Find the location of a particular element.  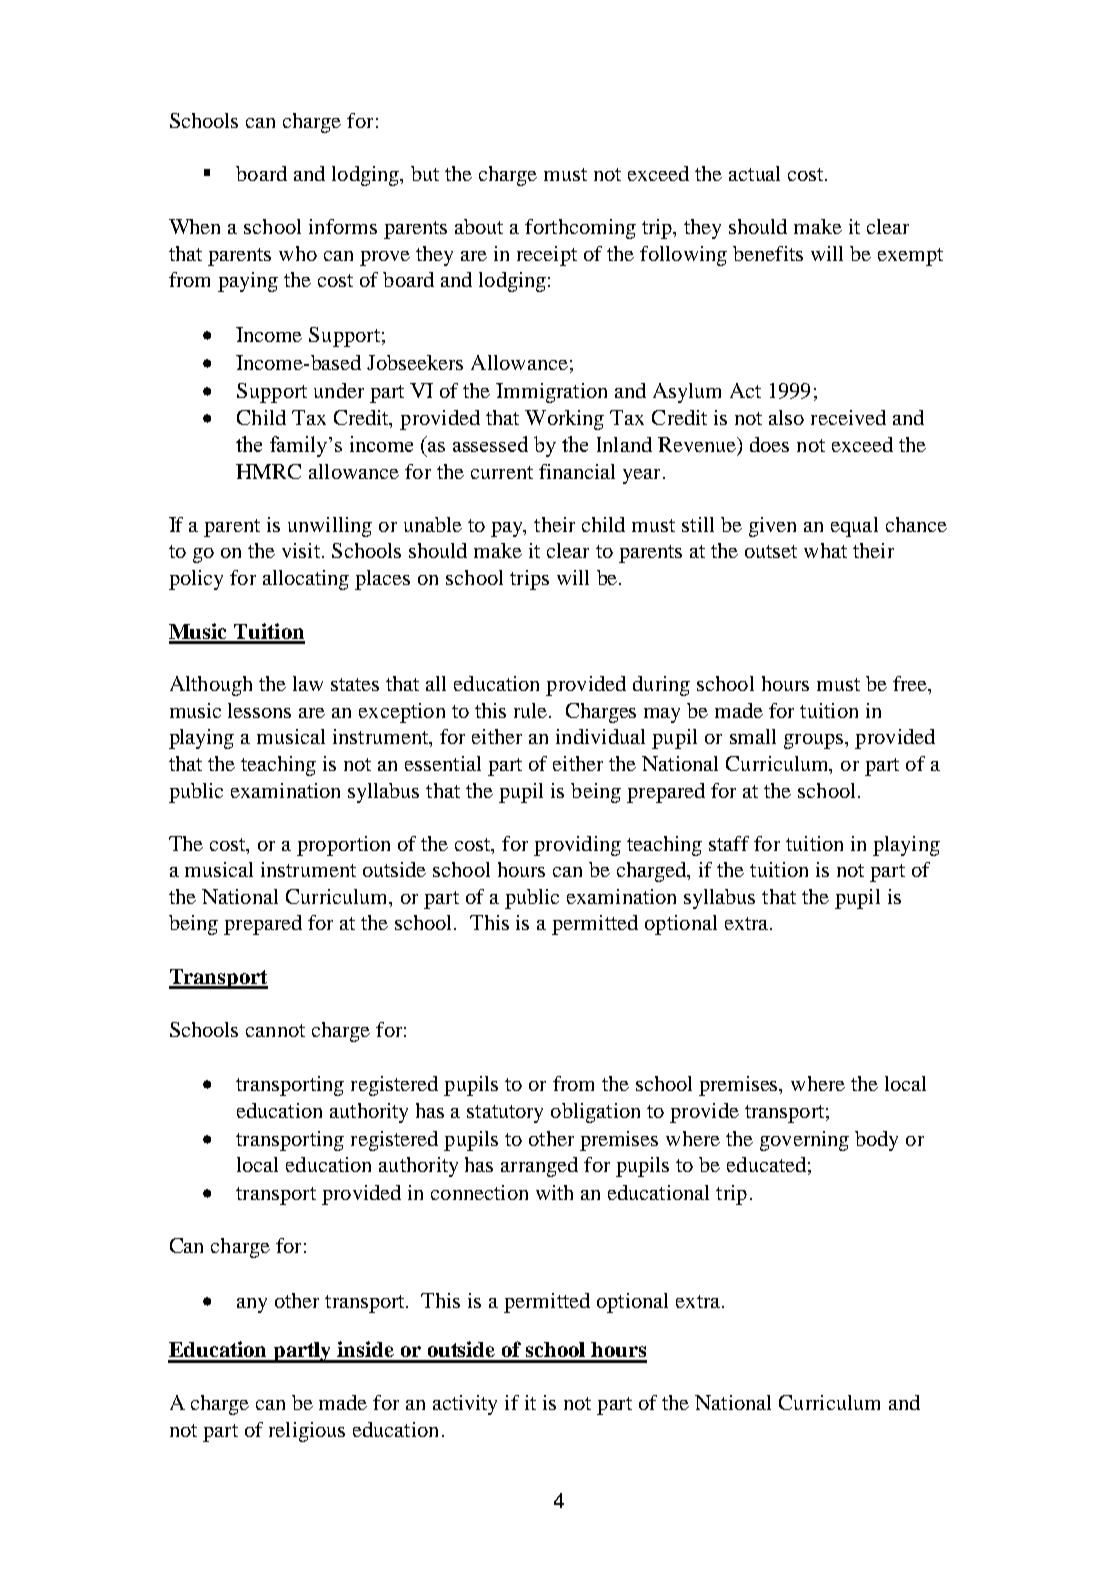

body is located at coordinates (876, 1141).
